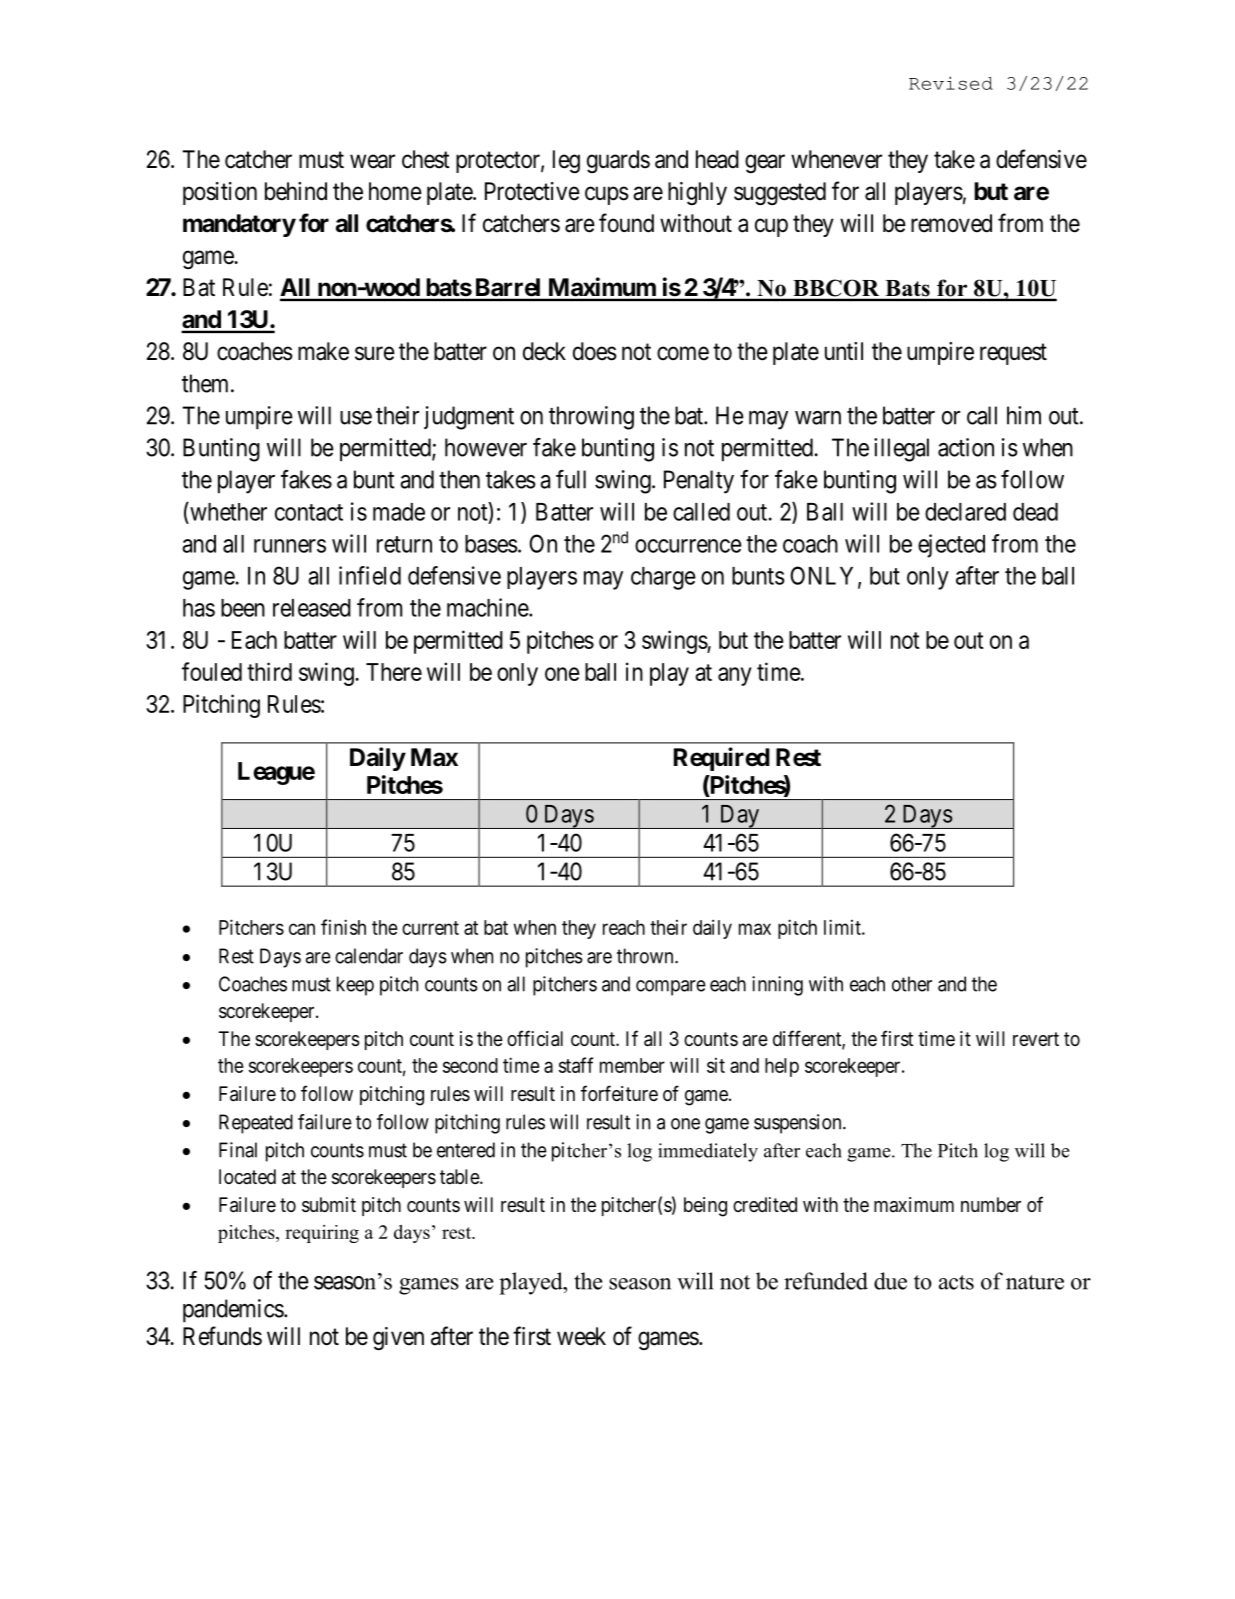 The image size is (1235, 1599). I want to click on compare, so click(671, 988).
